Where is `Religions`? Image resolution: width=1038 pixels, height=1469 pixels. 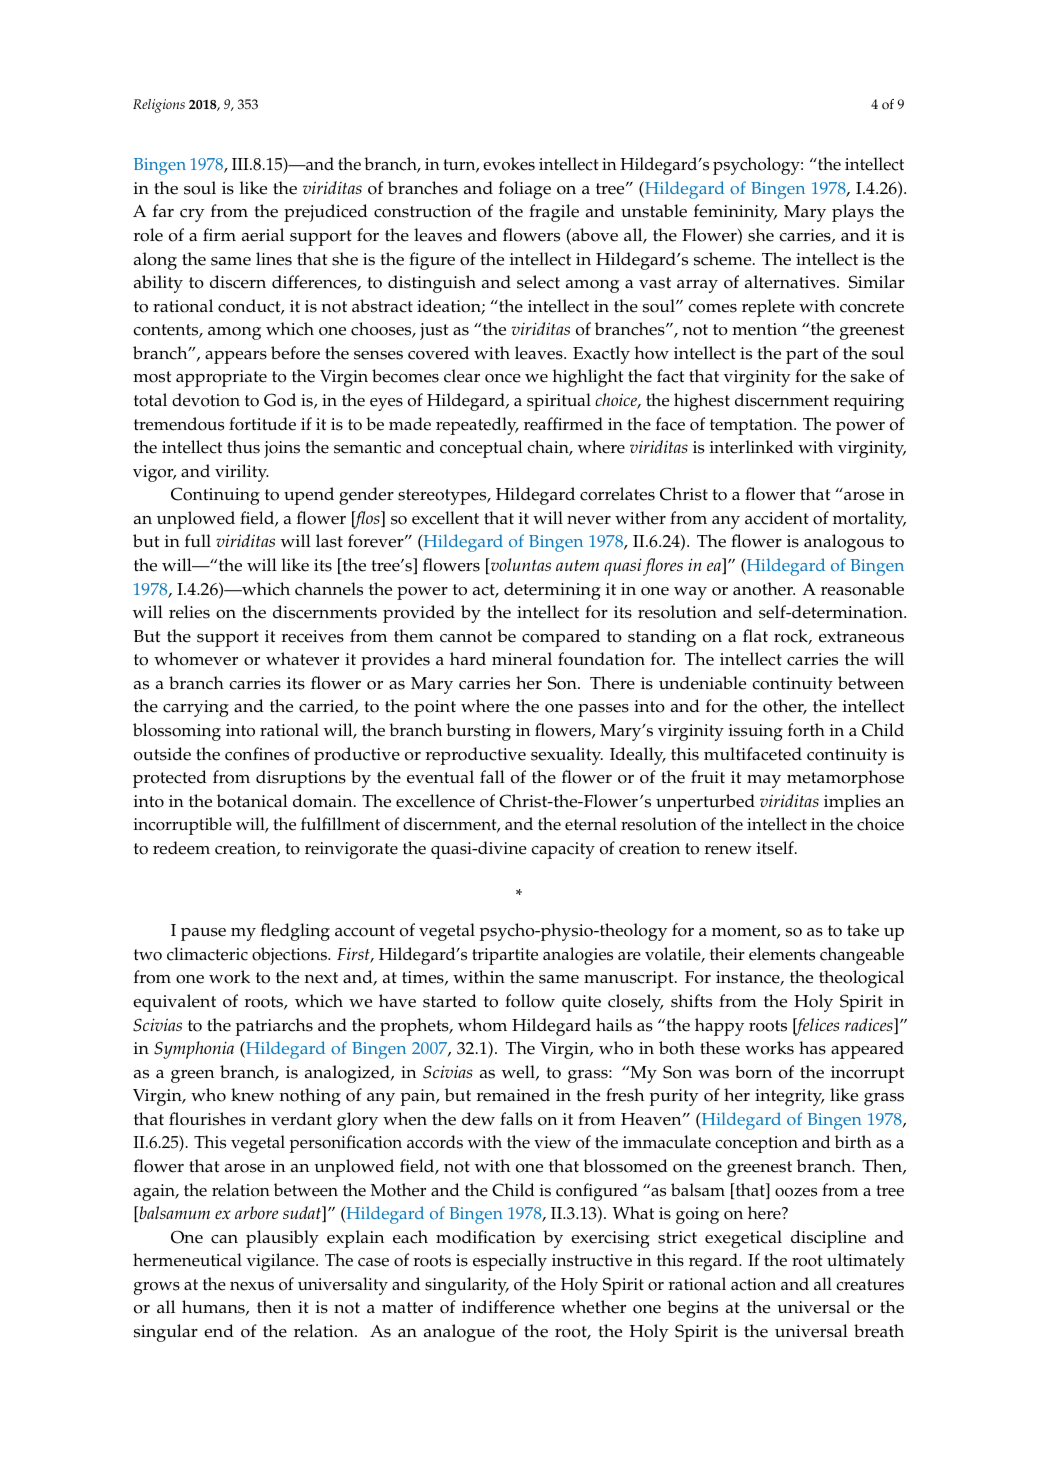 Religions is located at coordinates (159, 106).
